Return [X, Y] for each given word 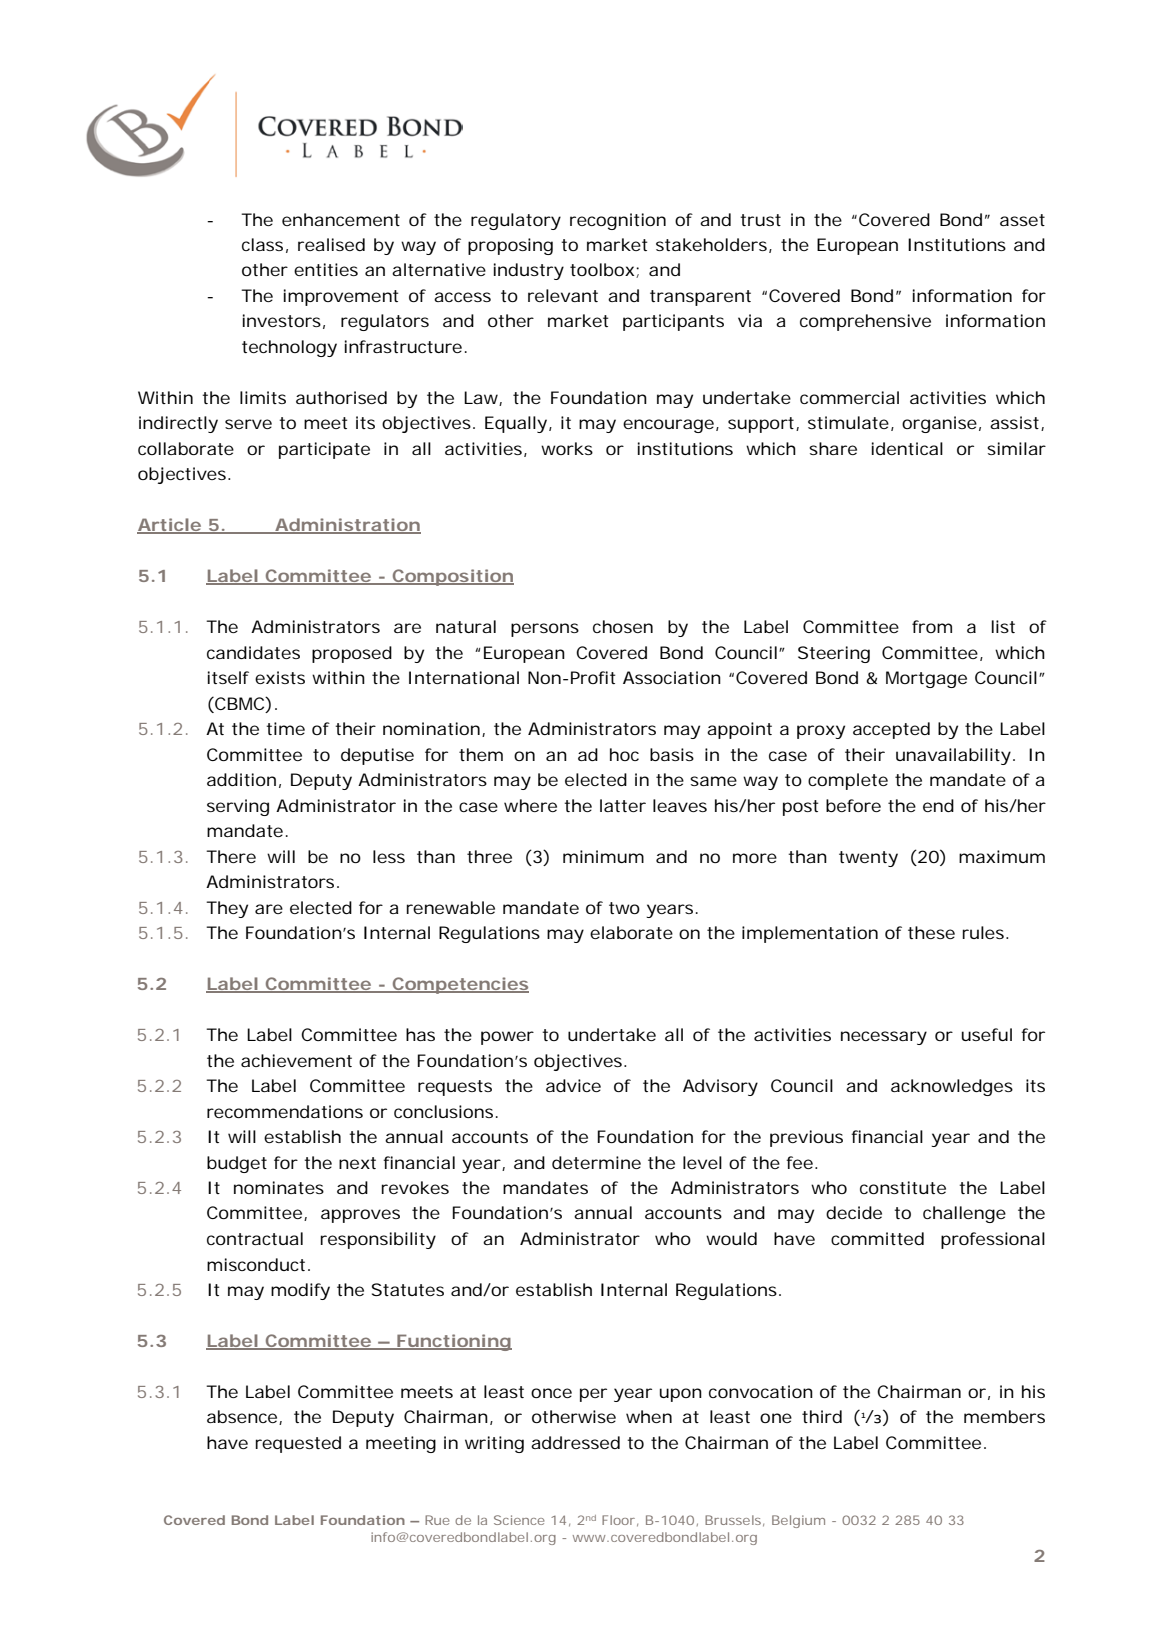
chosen [623, 626]
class [262, 244]
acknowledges [952, 1087]
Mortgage [926, 679]
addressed [575, 1442]
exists [280, 677]
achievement [296, 1060]
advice [573, 1085]
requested [298, 1444]
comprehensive [865, 322]
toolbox [602, 269]
